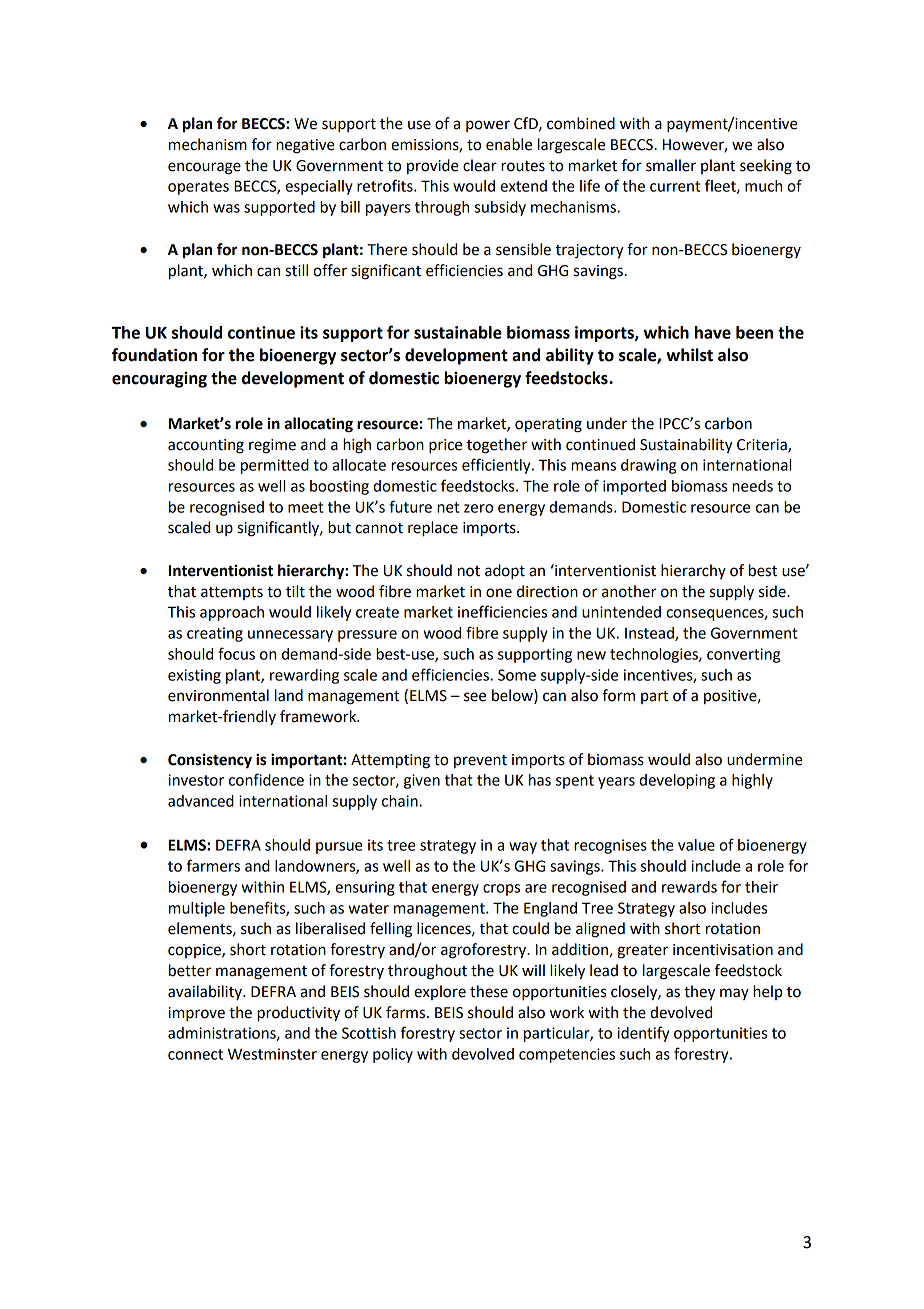 This image has width=924, height=1309. Describe the element at coordinates (159, 379) in the image. I see `encouraging` at that location.
